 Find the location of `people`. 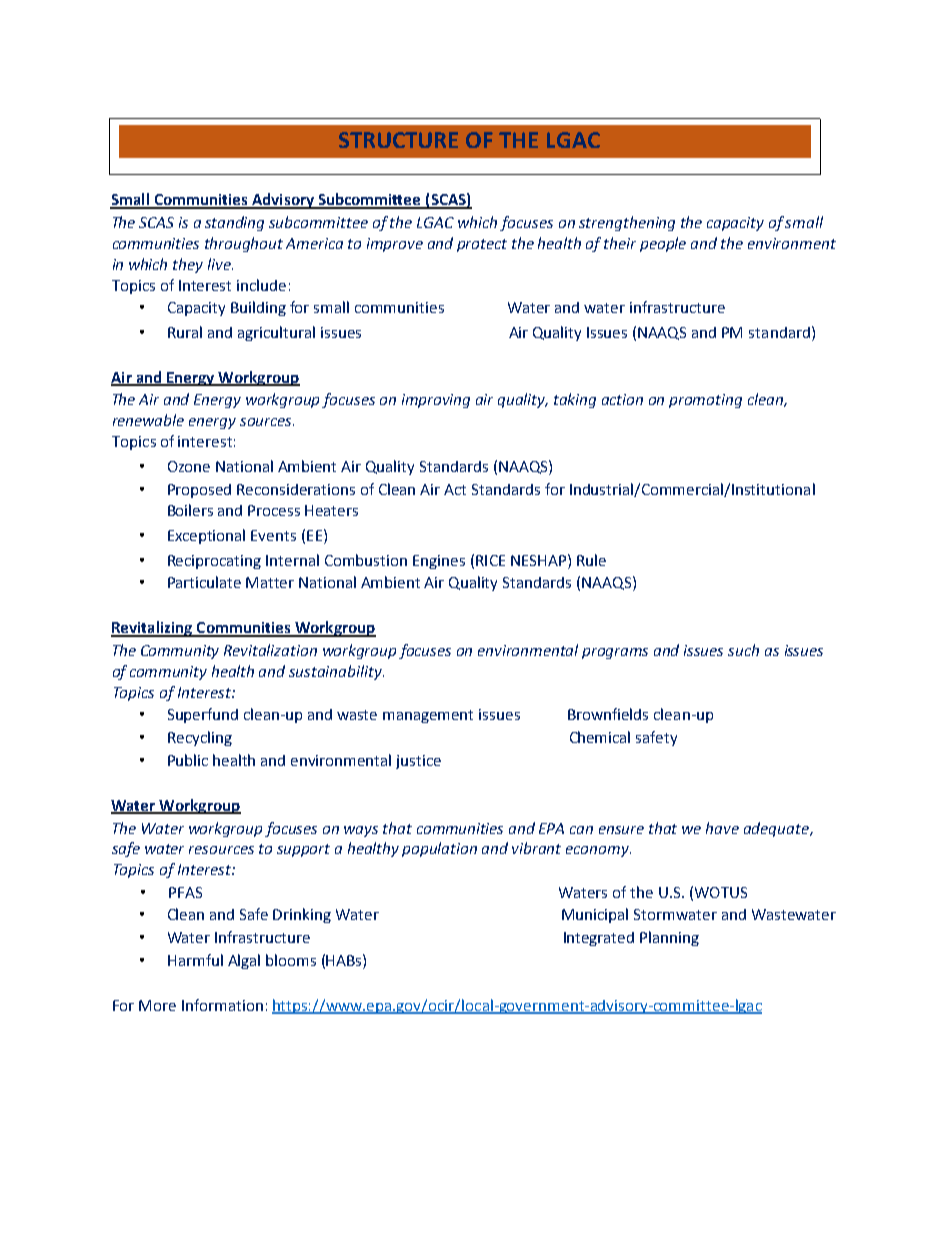

people is located at coordinates (663, 244).
